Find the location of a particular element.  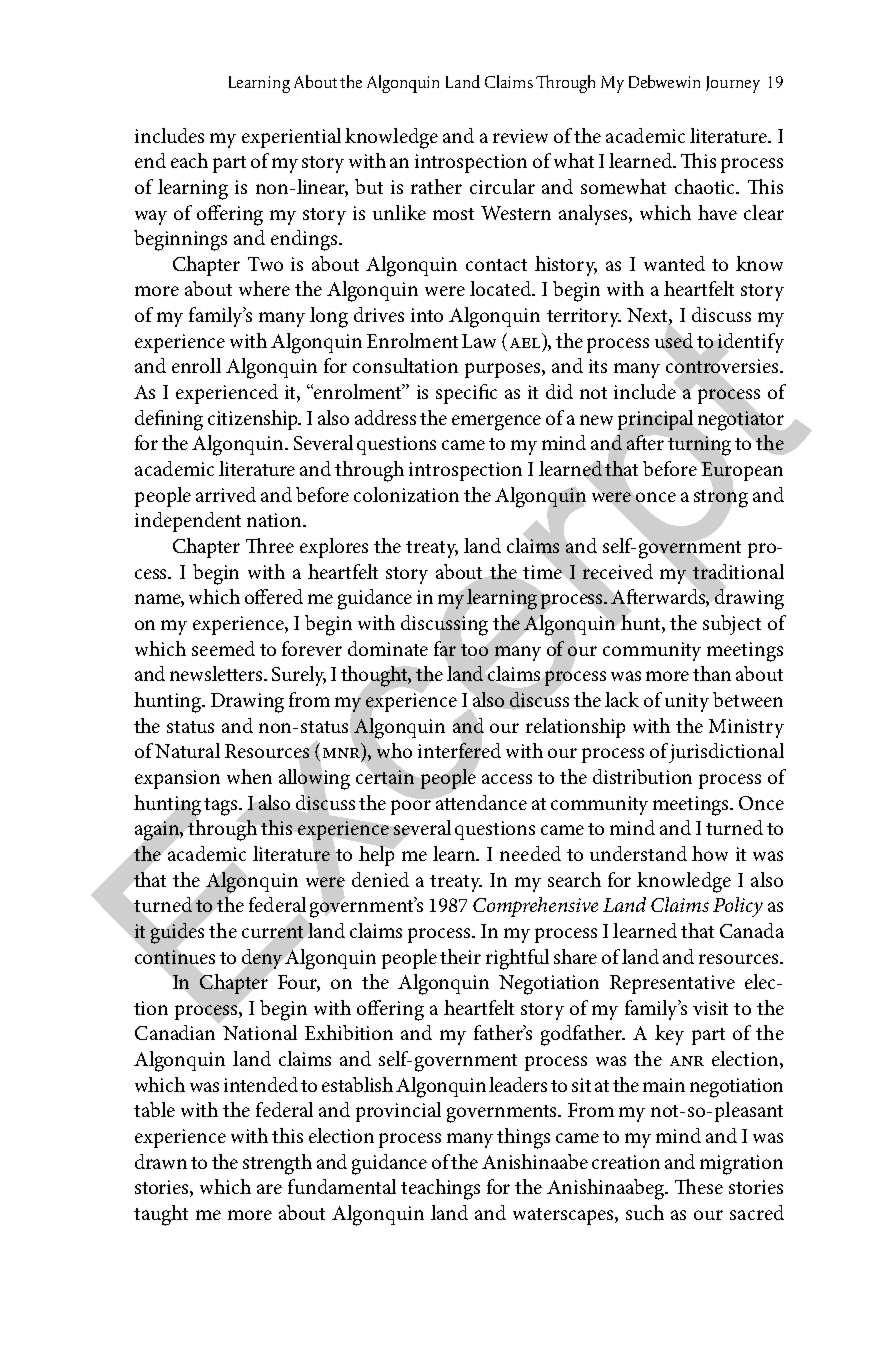

Journey is located at coordinates (733, 84).
